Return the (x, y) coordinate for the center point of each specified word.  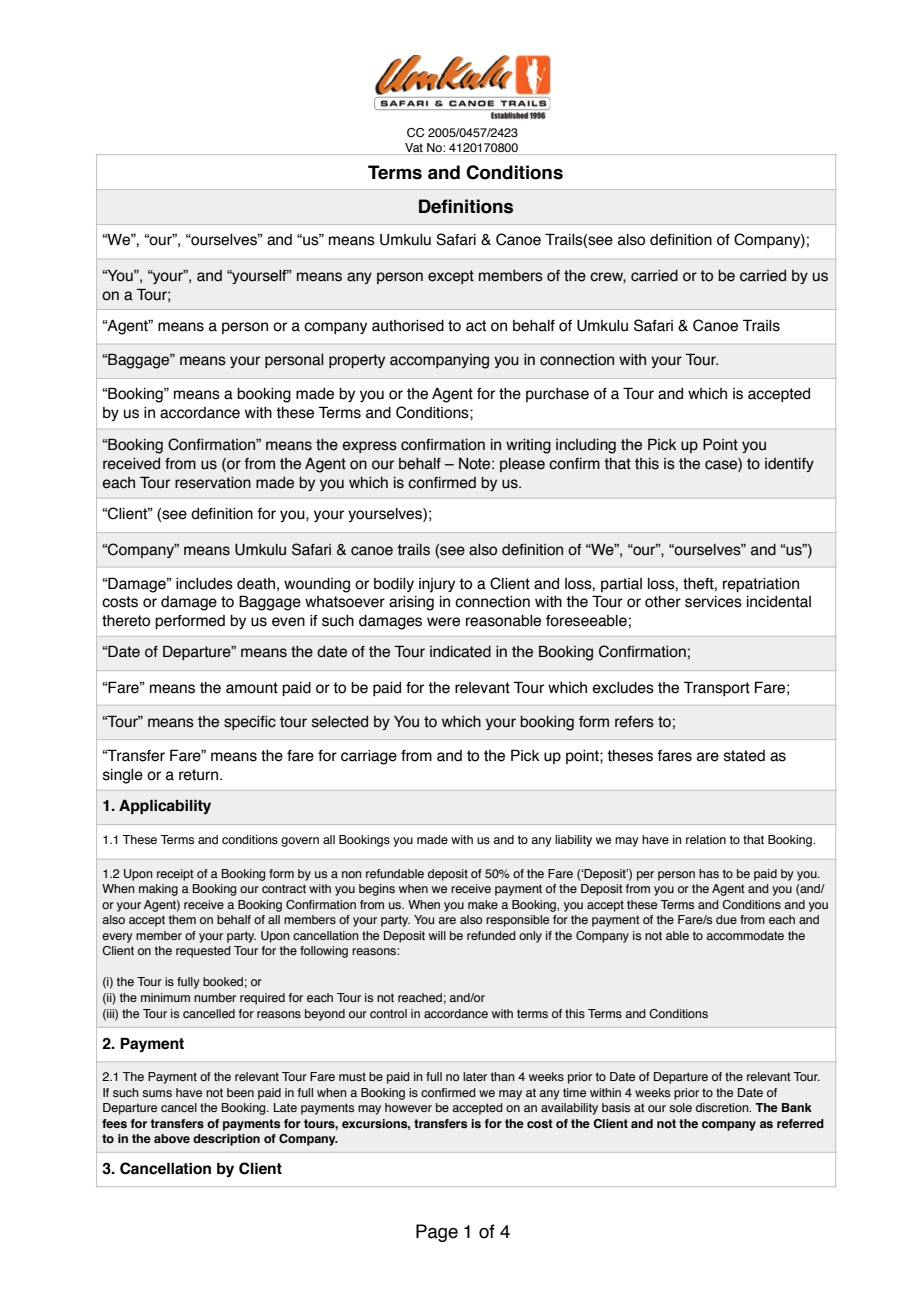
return (198, 775)
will (437, 935)
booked (223, 981)
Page (437, 1233)
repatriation (761, 585)
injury (437, 585)
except (451, 277)
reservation (213, 483)
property (357, 361)
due (726, 919)
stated (744, 756)
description (226, 1140)
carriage (369, 757)
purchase (557, 395)
